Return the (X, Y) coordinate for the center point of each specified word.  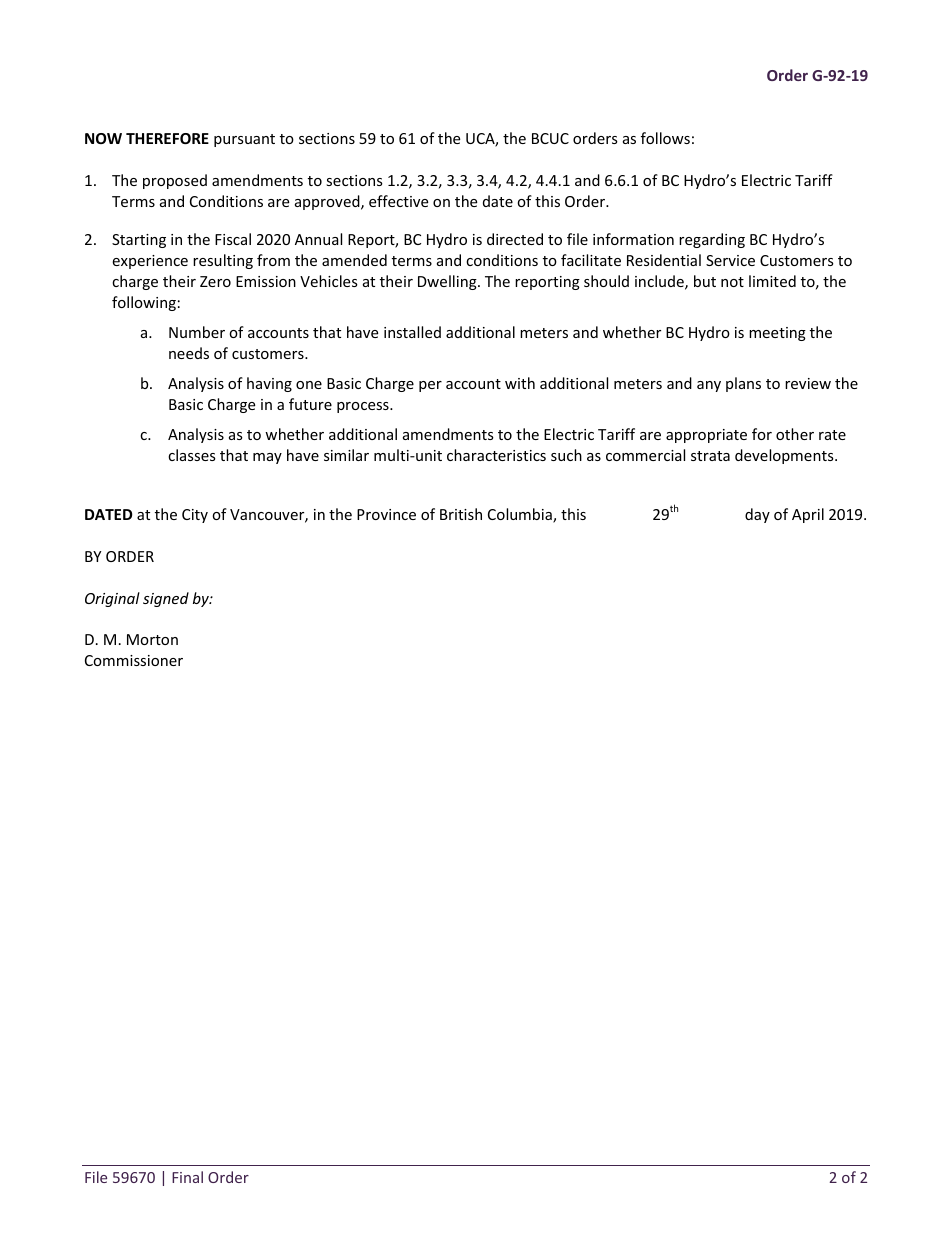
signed (166, 599)
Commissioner (134, 660)
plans (743, 384)
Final (187, 1177)
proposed (175, 181)
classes (192, 455)
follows (665, 138)
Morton (152, 639)
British (461, 514)
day (757, 515)
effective (398, 201)
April (808, 515)
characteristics (496, 455)
